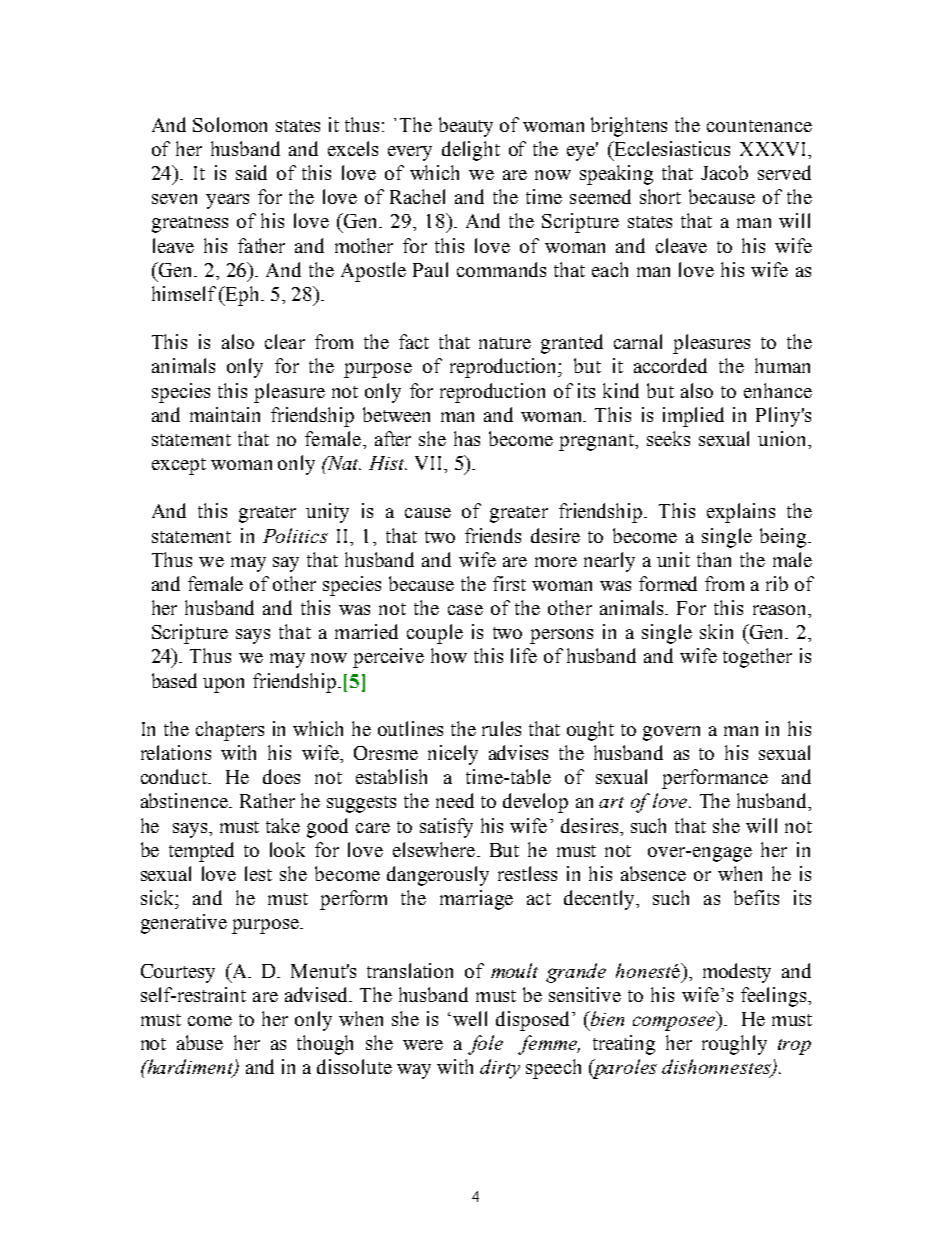 This screenshot has width=952, height=1233. Describe the element at coordinates (465, 610) in the screenshot. I see `case` at that location.
